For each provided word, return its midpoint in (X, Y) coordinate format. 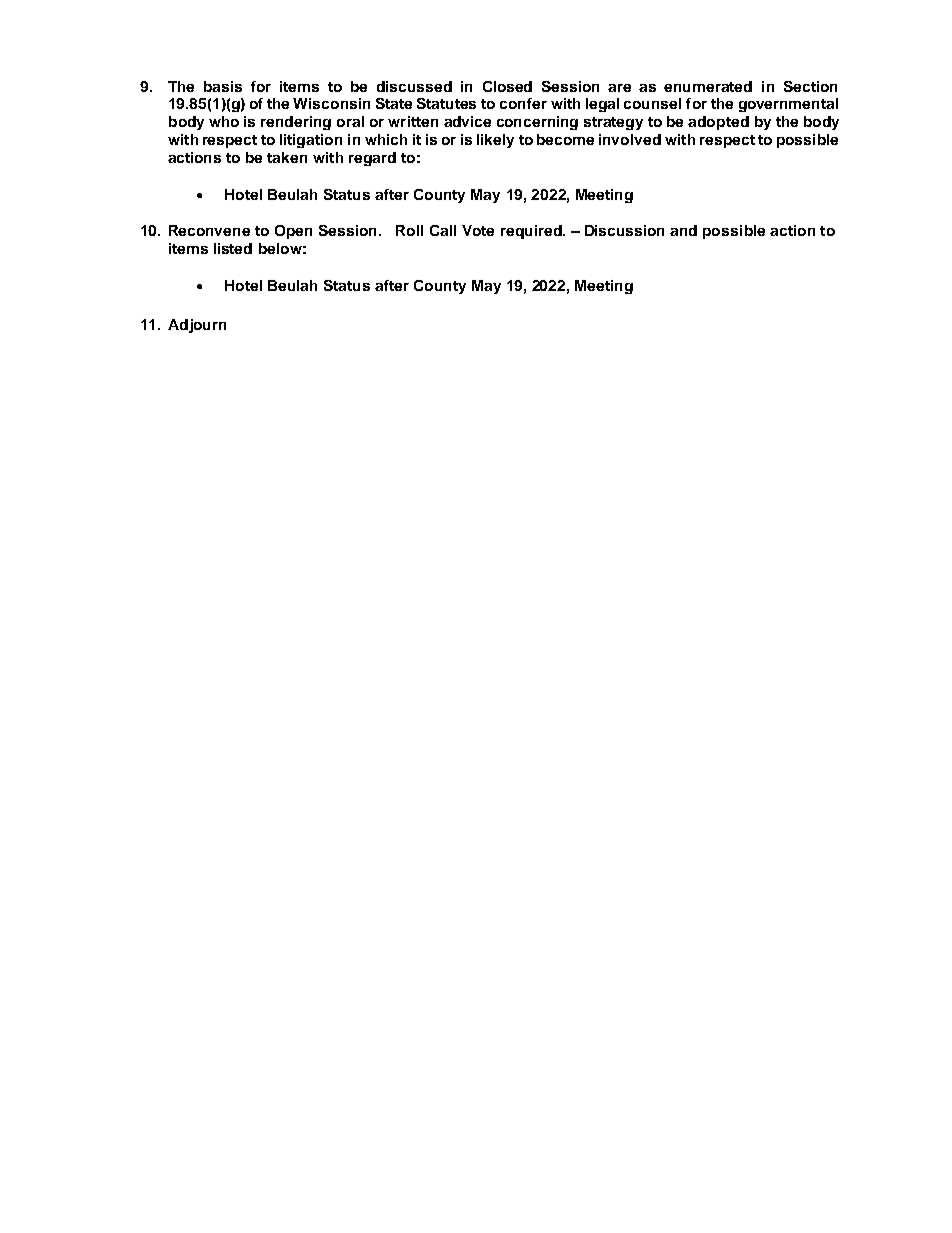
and (683, 230)
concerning (537, 123)
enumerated (708, 86)
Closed (507, 86)
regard (372, 159)
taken (287, 157)
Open (293, 232)
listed (233, 248)
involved (630, 139)
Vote (478, 230)
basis (223, 86)
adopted (718, 123)
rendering (296, 123)
